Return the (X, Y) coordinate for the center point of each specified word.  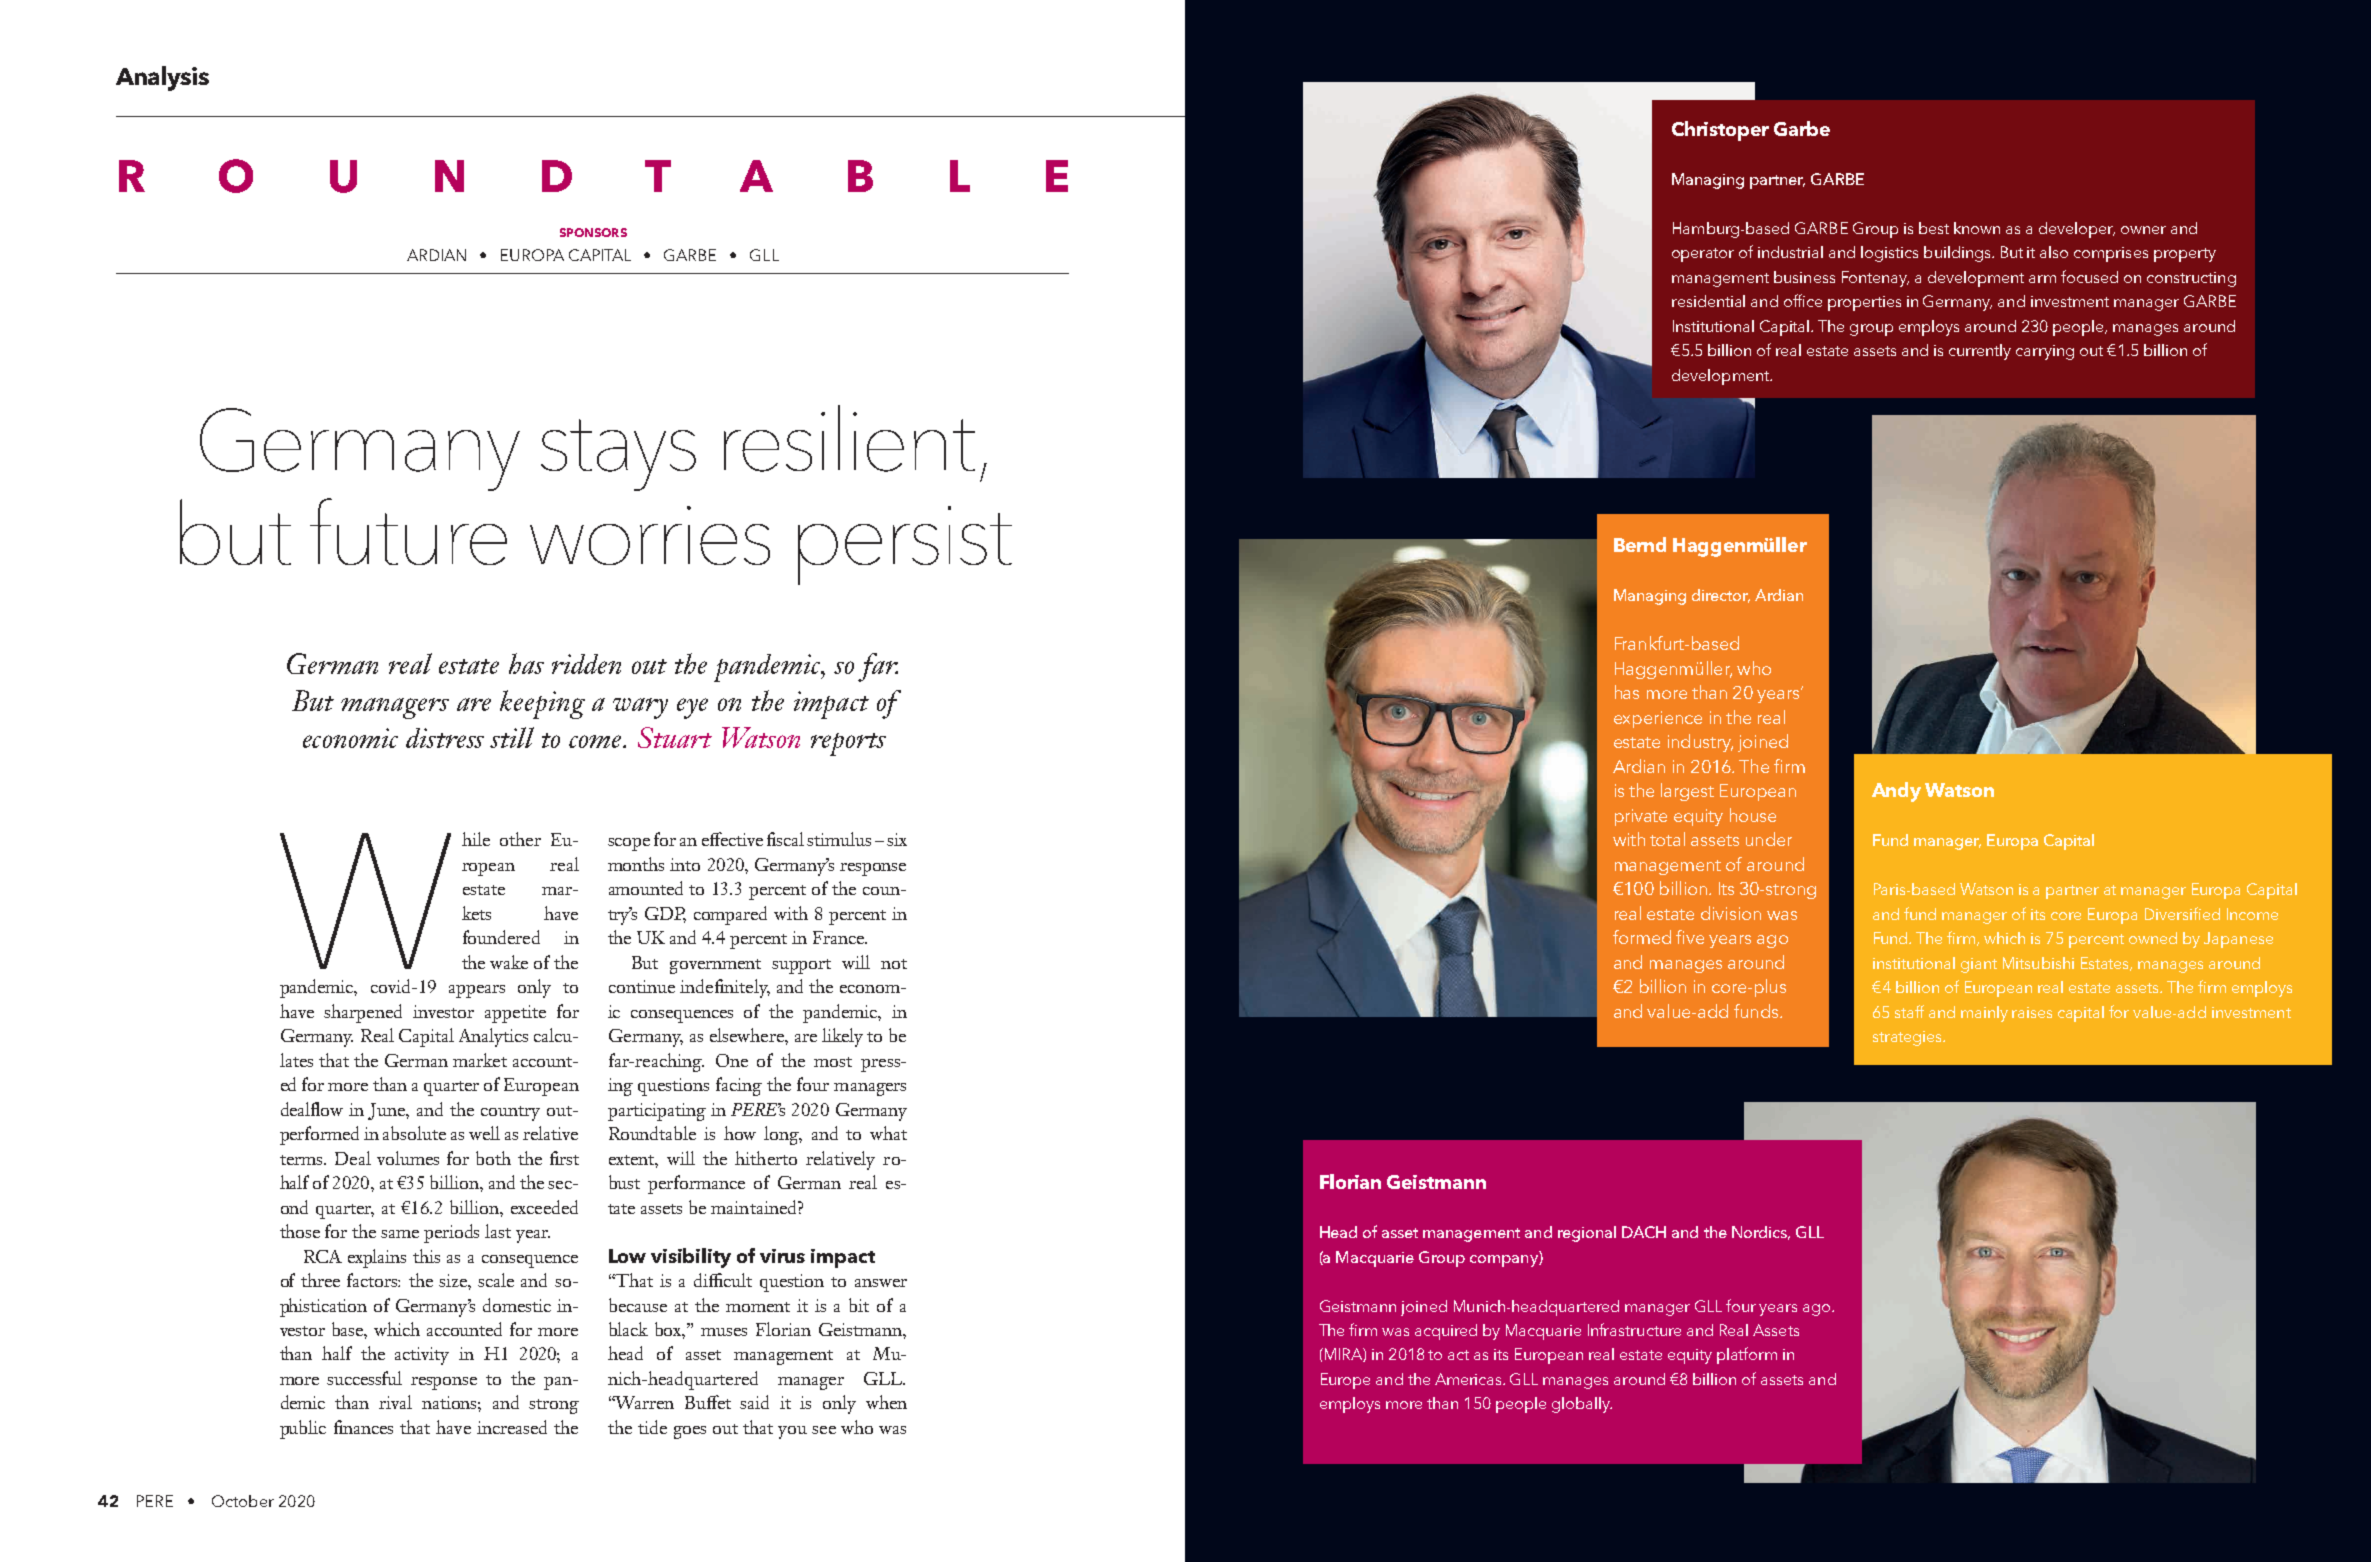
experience (1658, 719)
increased (512, 1427)
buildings (1958, 254)
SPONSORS (593, 232)
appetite (515, 1014)
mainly (1984, 1014)
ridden (586, 664)
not (894, 964)
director (1721, 596)
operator (1703, 255)
